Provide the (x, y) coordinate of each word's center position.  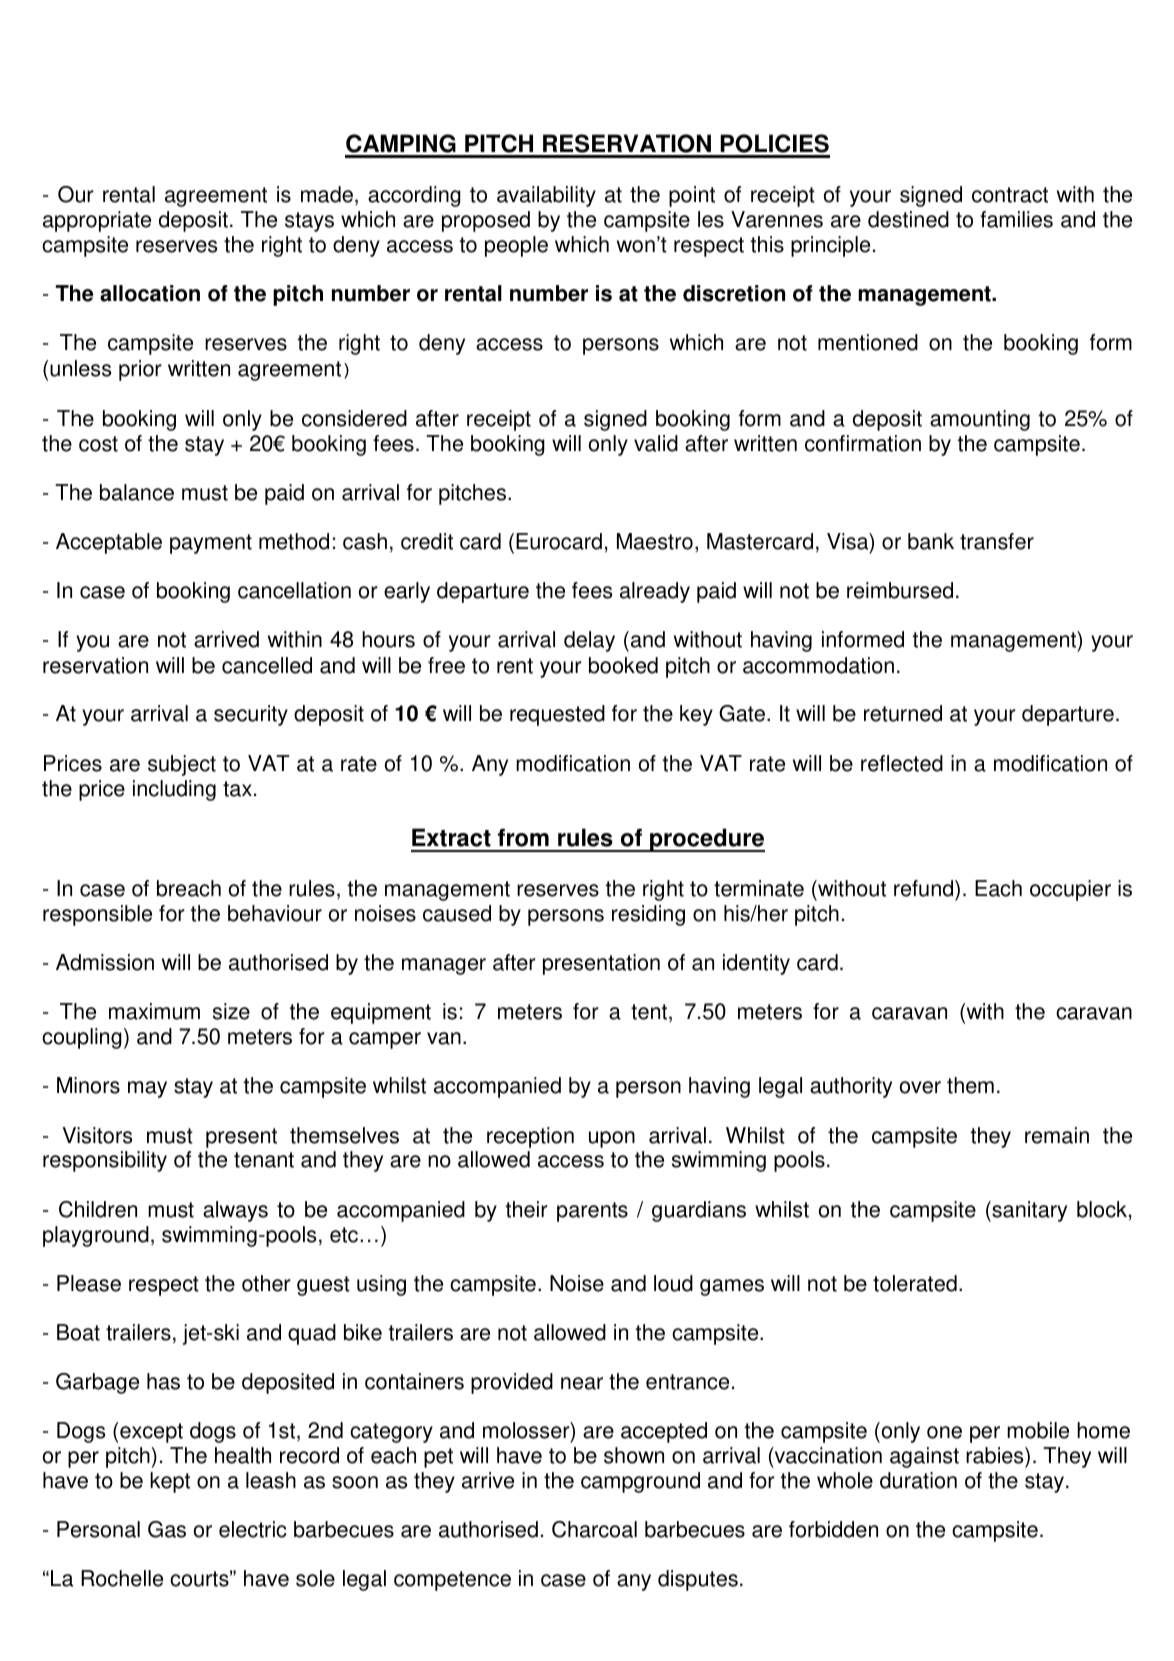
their (527, 1209)
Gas (167, 1529)
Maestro (655, 541)
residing (648, 915)
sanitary (1028, 1211)
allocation (150, 293)
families (1016, 219)
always (235, 1211)
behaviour (275, 913)
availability (546, 196)
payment (211, 544)
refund (925, 890)
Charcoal (594, 1529)
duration (918, 1480)
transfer (997, 541)
